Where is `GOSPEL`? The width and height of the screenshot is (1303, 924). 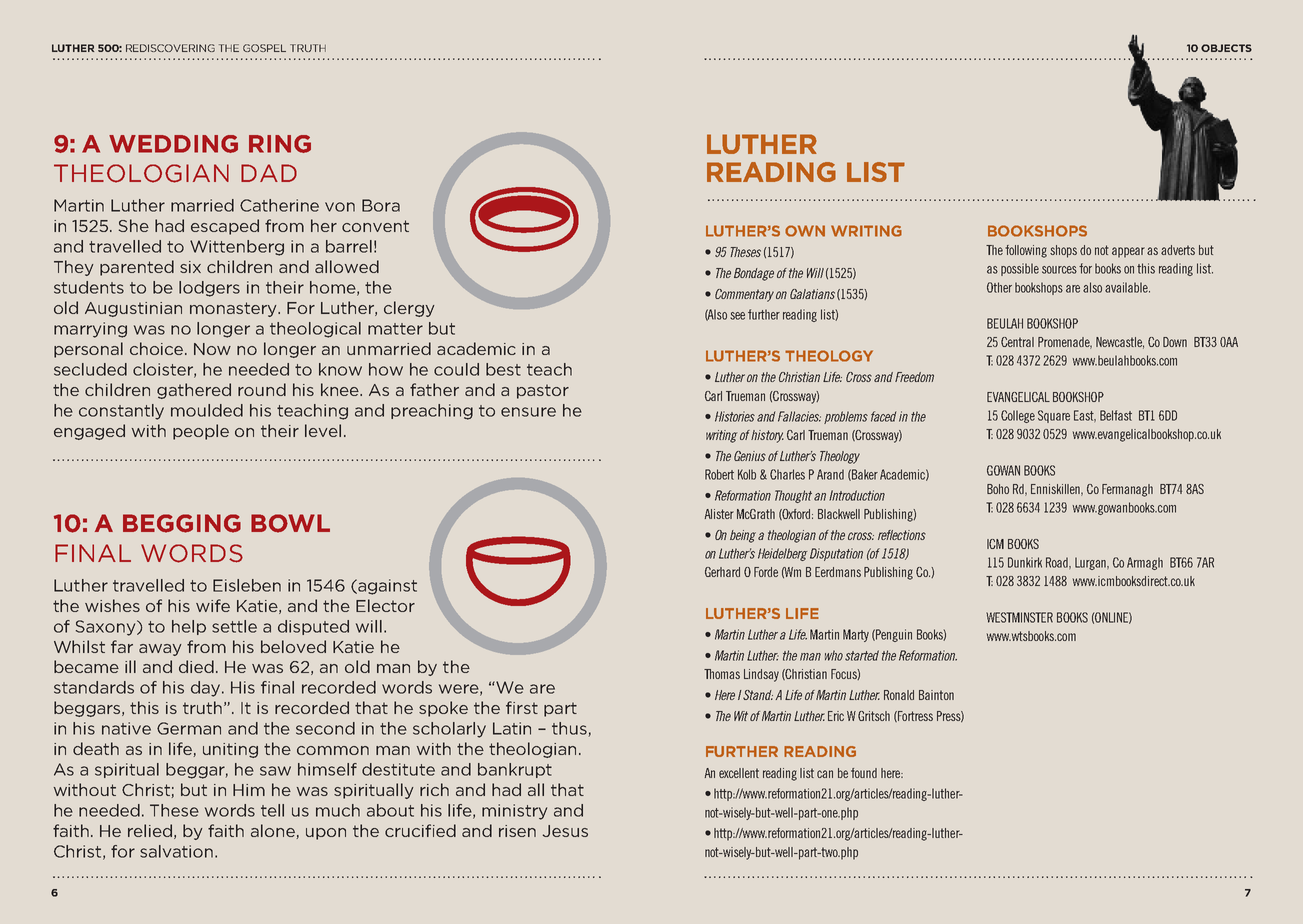 GOSPEL is located at coordinates (264, 48).
